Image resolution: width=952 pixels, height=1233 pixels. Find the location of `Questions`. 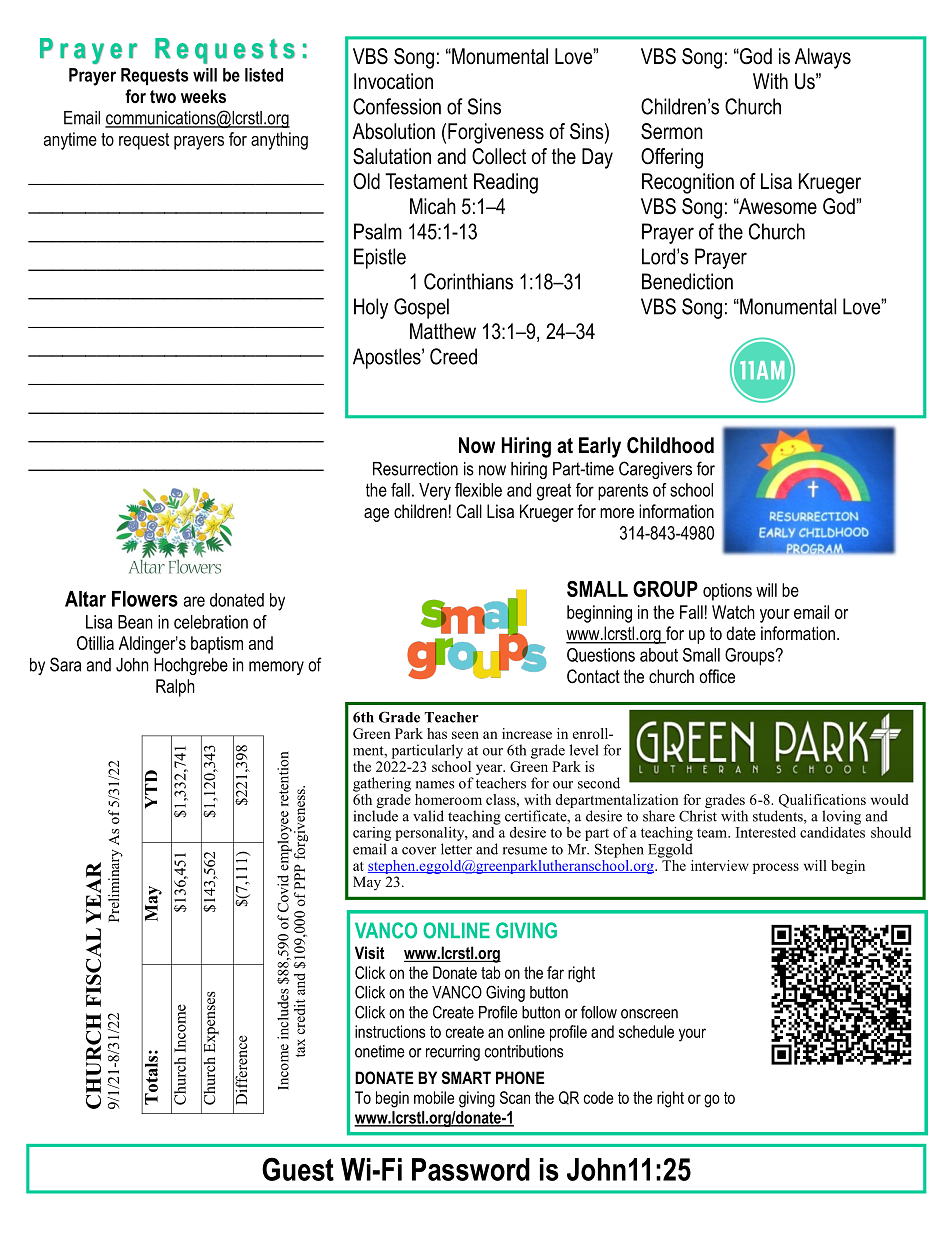

Questions is located at coordinates (601, 655).
